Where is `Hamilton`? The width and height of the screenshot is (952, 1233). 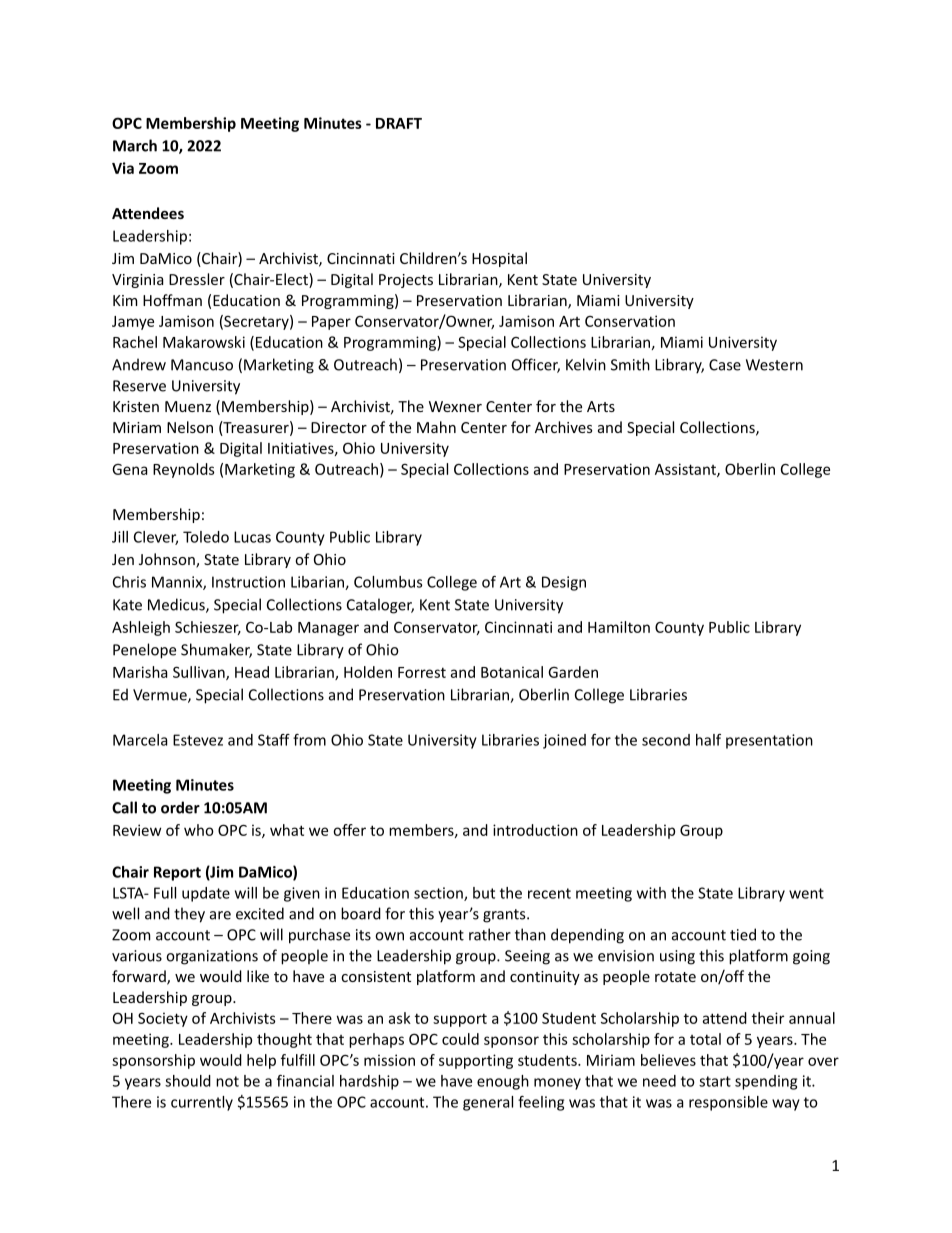
Hamilton is located at coordinates (619, 627).
